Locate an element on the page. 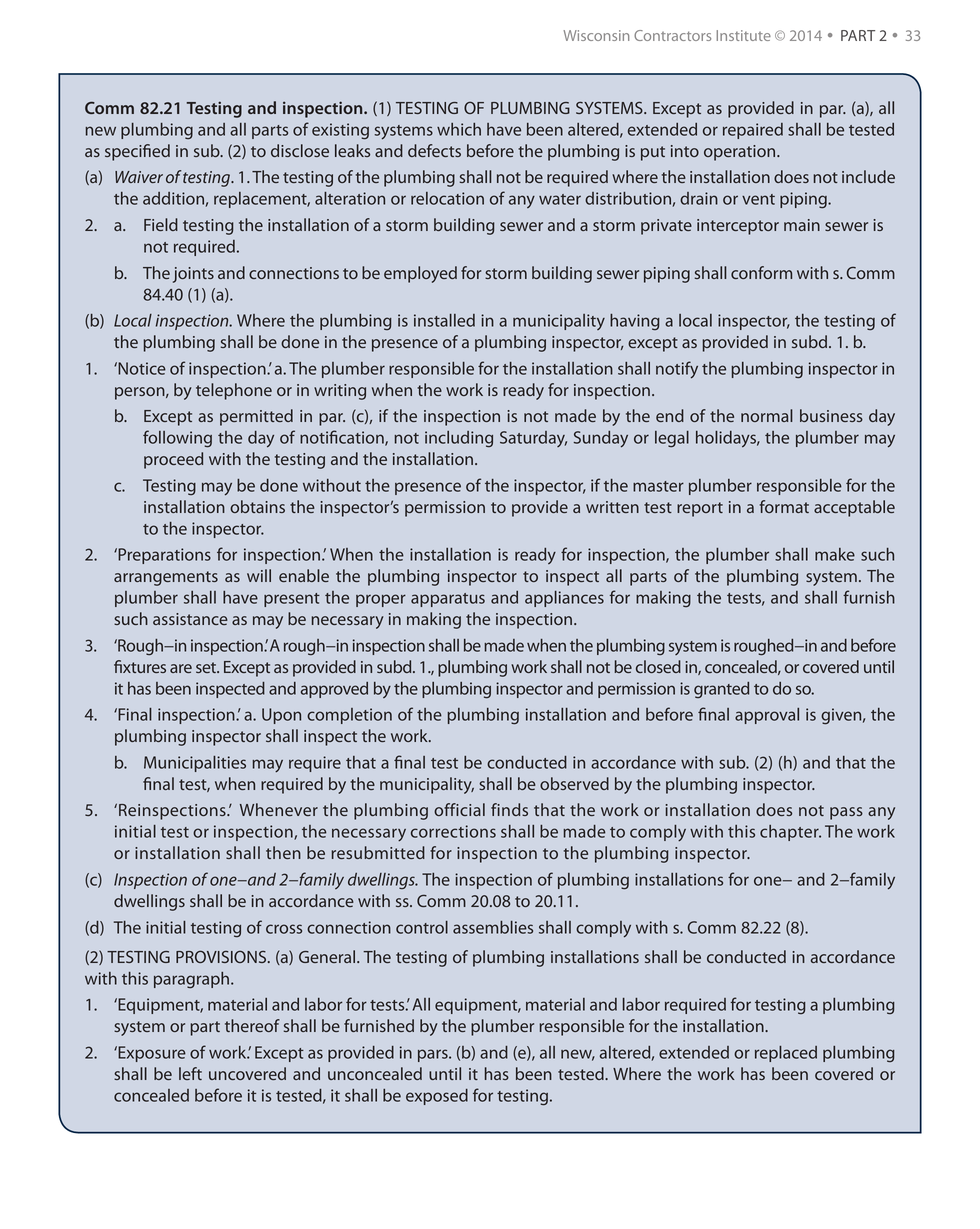 The image size is (980, 1229). Institute is located at coordinates (743, 35).
